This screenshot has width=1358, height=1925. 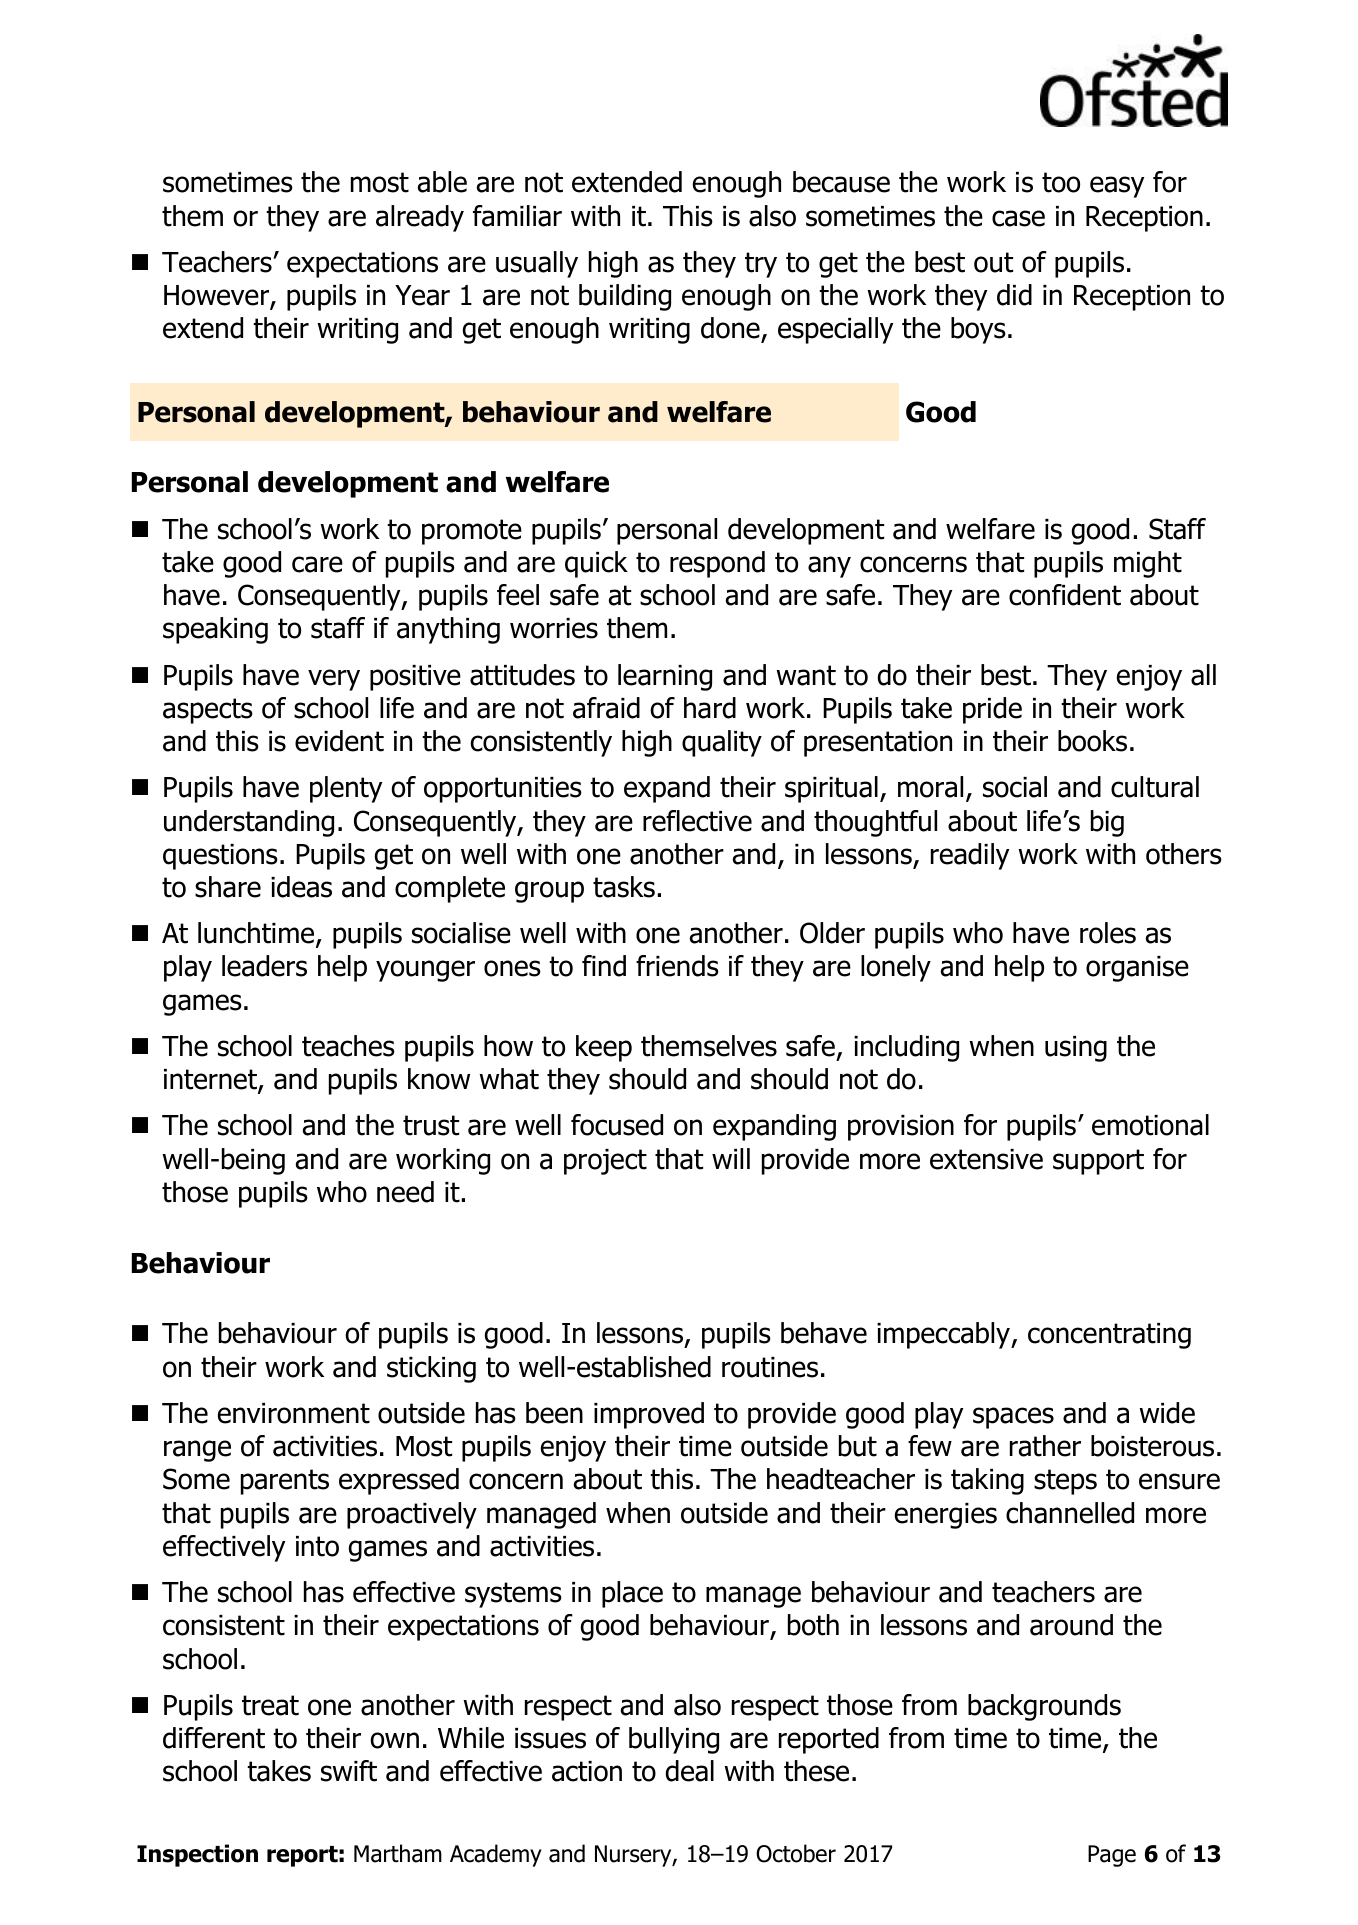 I want to click on improved, so click(x=649, y=1415).
